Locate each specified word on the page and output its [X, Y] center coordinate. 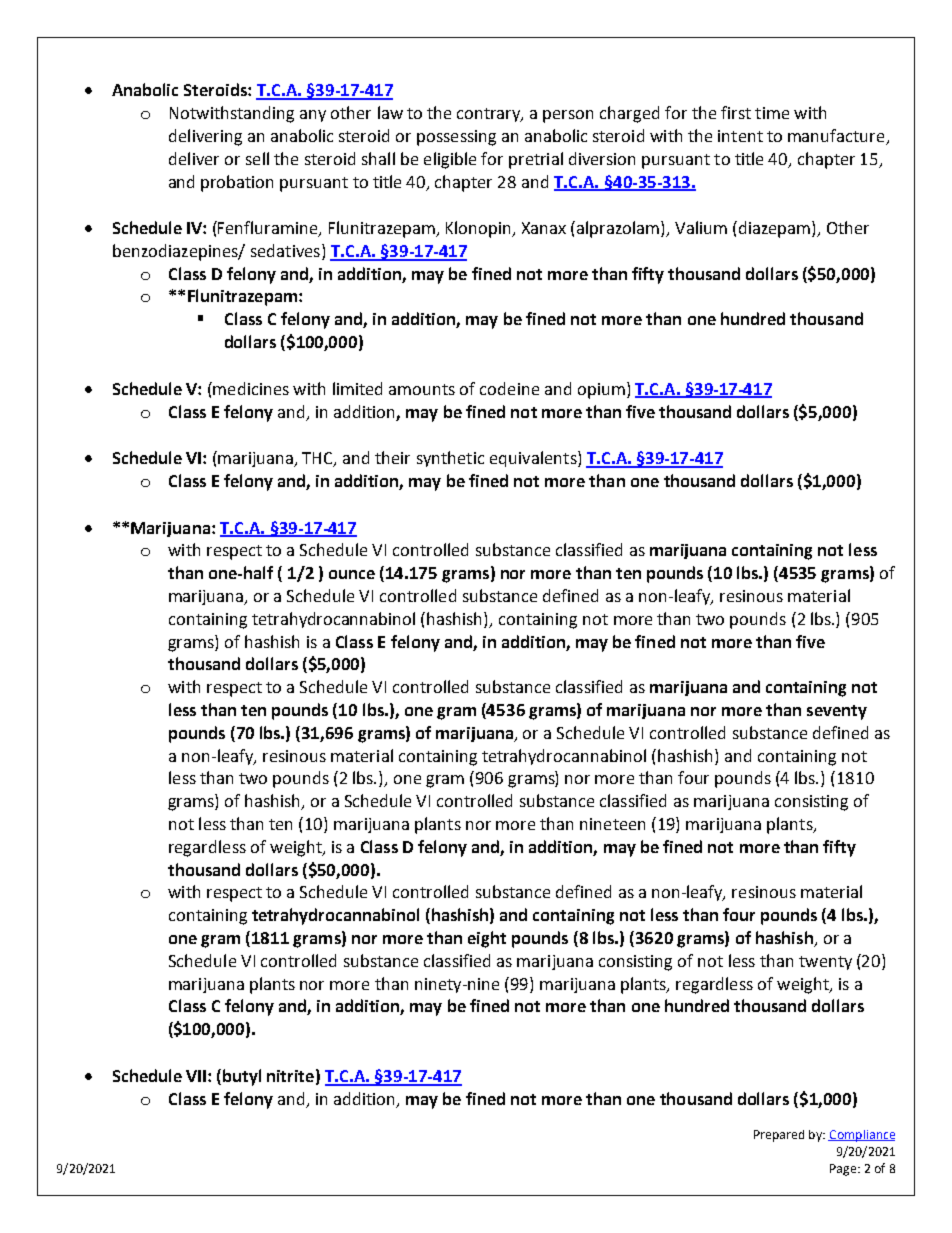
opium [601, 391]
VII [197, 1076]
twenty [825, 963]
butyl [242, 1077]
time [772, 113]
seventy [837, 712]
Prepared [779, 1136]
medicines [250, 388]
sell [257, 158]
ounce [352, 574]
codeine [509, 388]
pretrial [536, 160]
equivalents [534, 459]
